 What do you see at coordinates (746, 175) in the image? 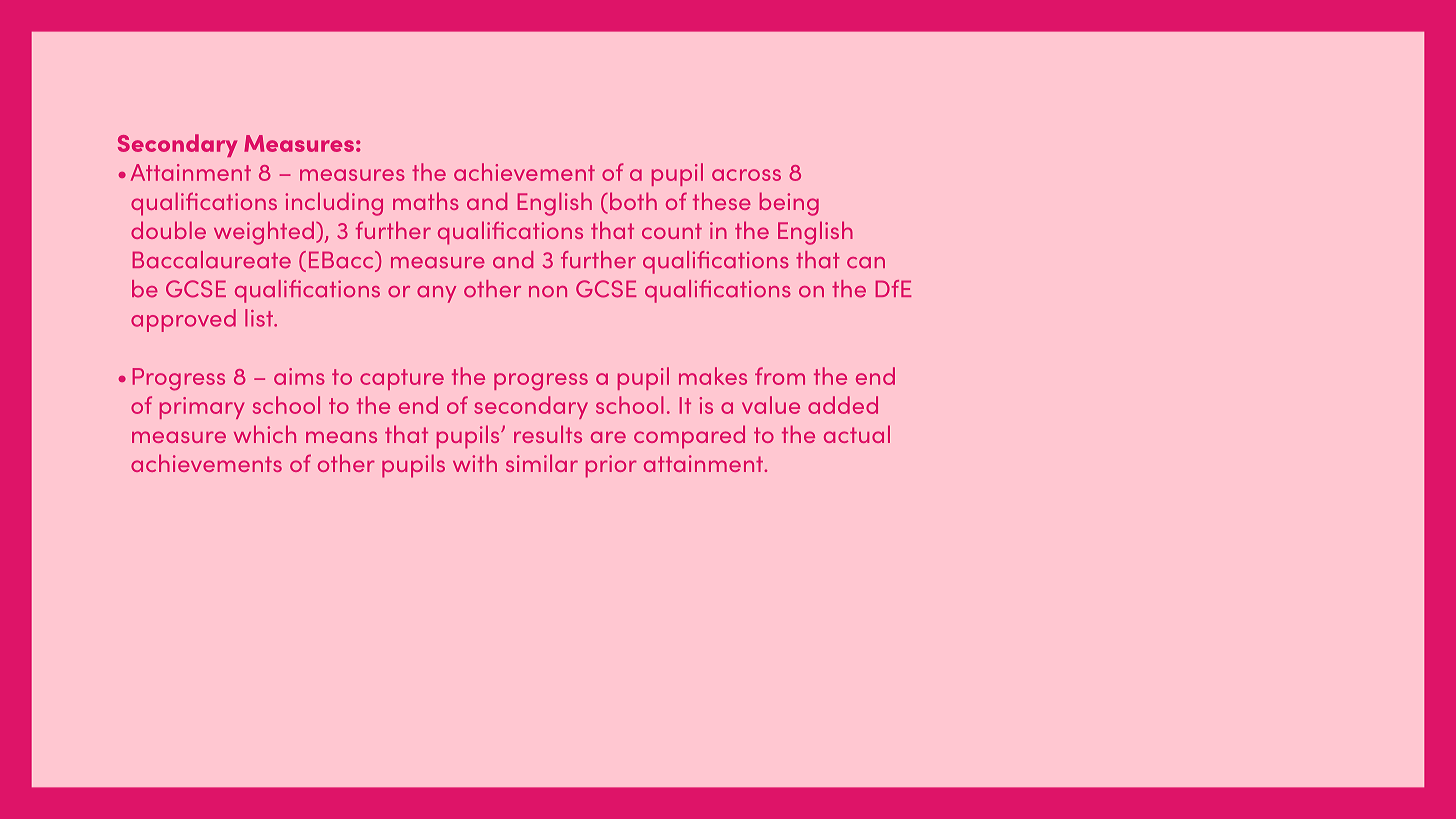
I see `across` at bounding box center [746, 175].
